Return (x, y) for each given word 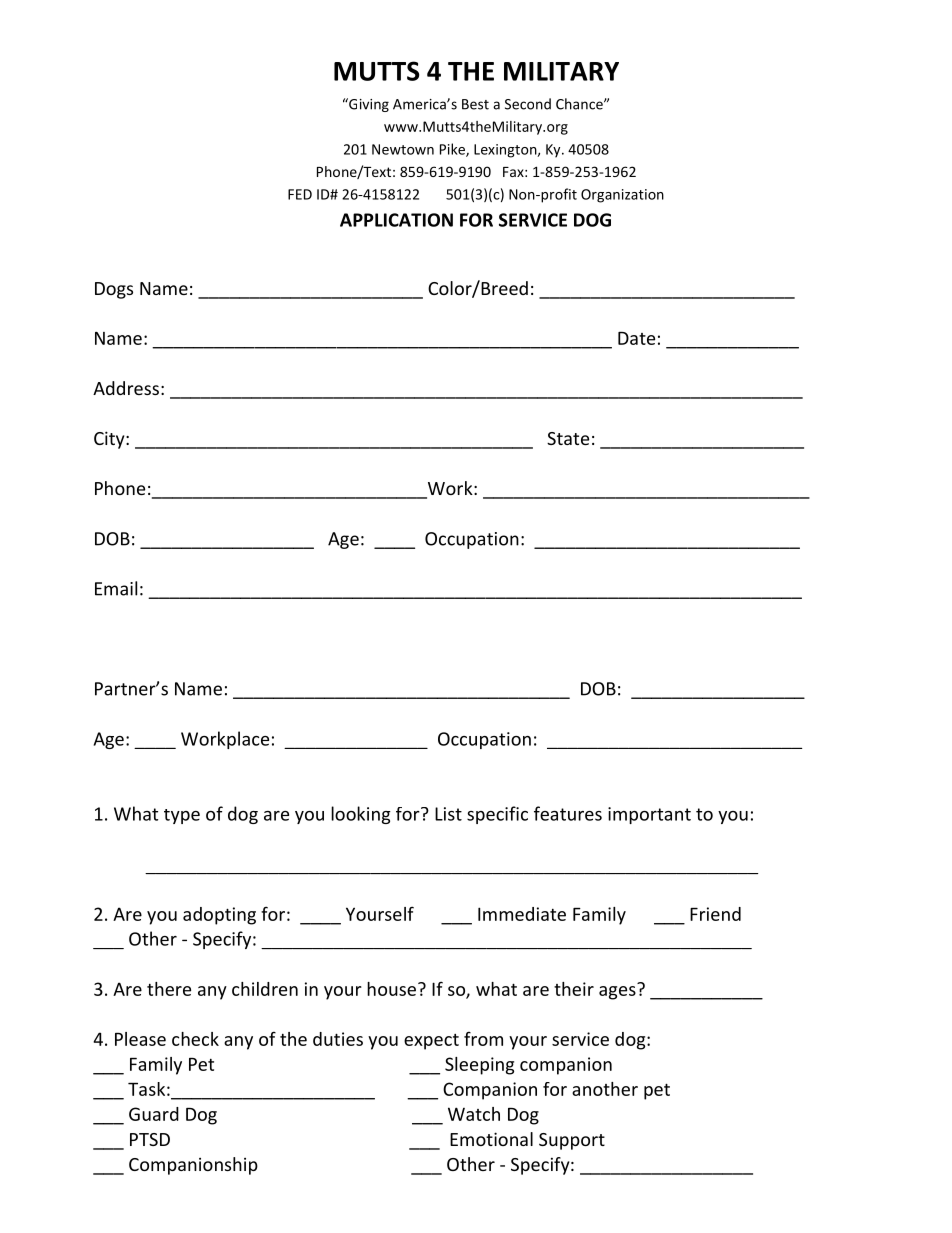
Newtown (403, 149)
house (391, 989)
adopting (219, 916)
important (649, 815)
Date (636, 338)
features (568, 813)
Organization (622, 196)
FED (300, 194)
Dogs (114, 290)
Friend (715, 914)
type (182, 816)
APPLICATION (396, 220)
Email (116, 588)
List (448, 814)
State (568, 438)
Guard (154, 1114)
